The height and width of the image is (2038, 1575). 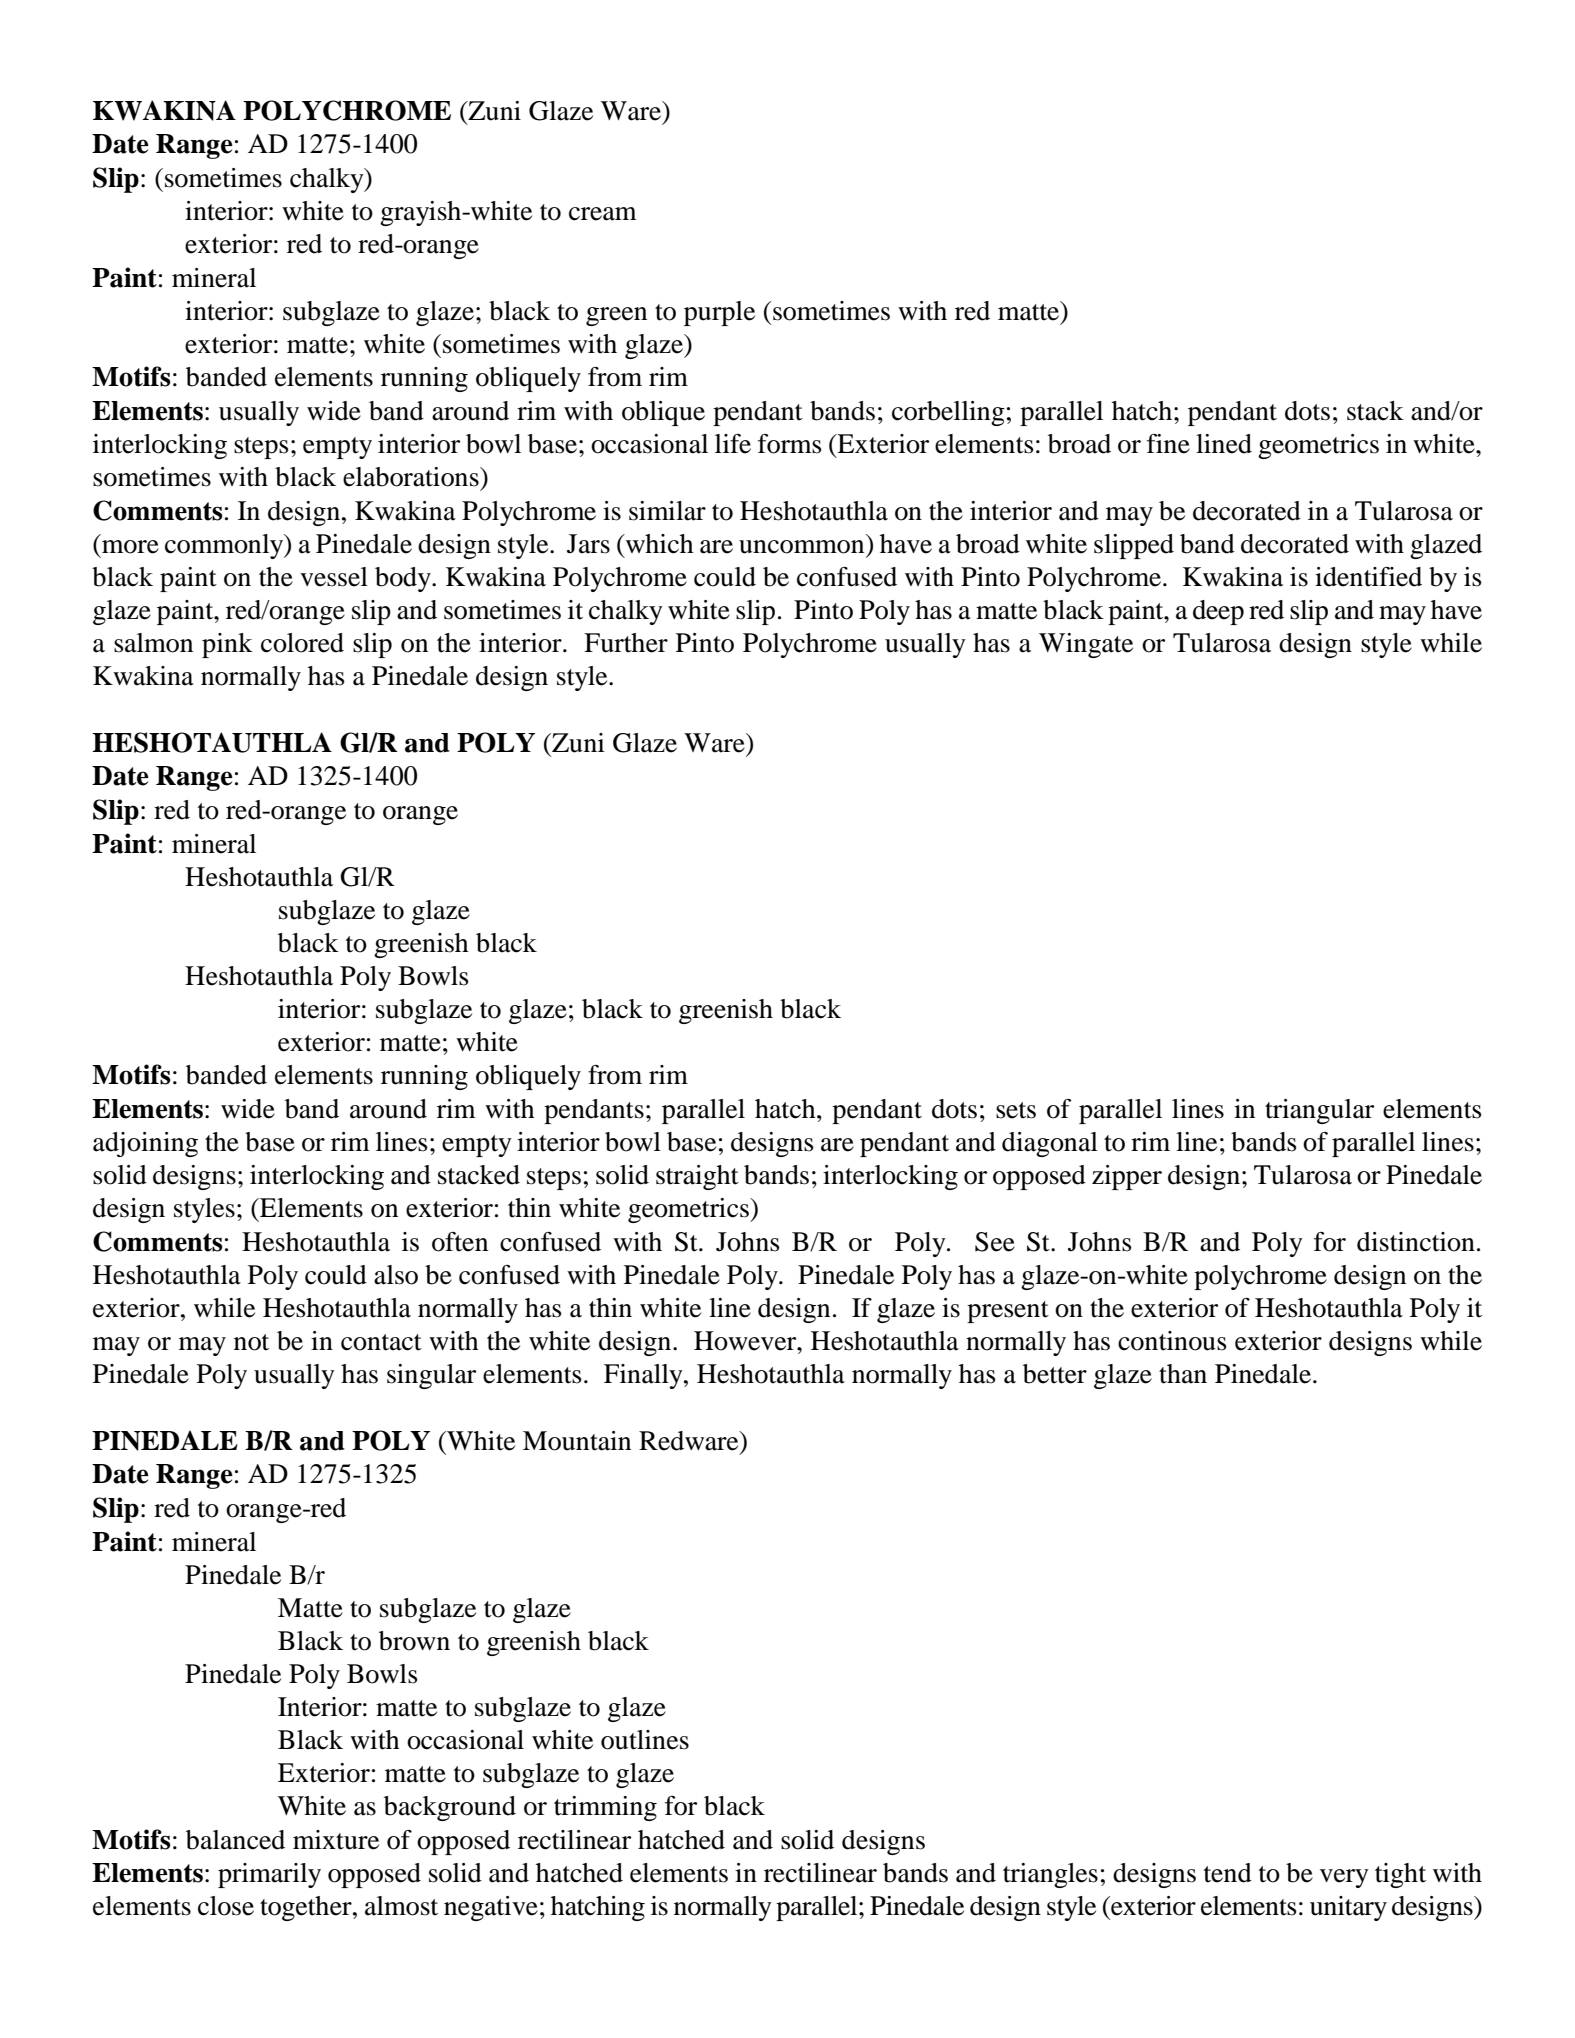 I want to click on cream, so click(x=603, y=214).
